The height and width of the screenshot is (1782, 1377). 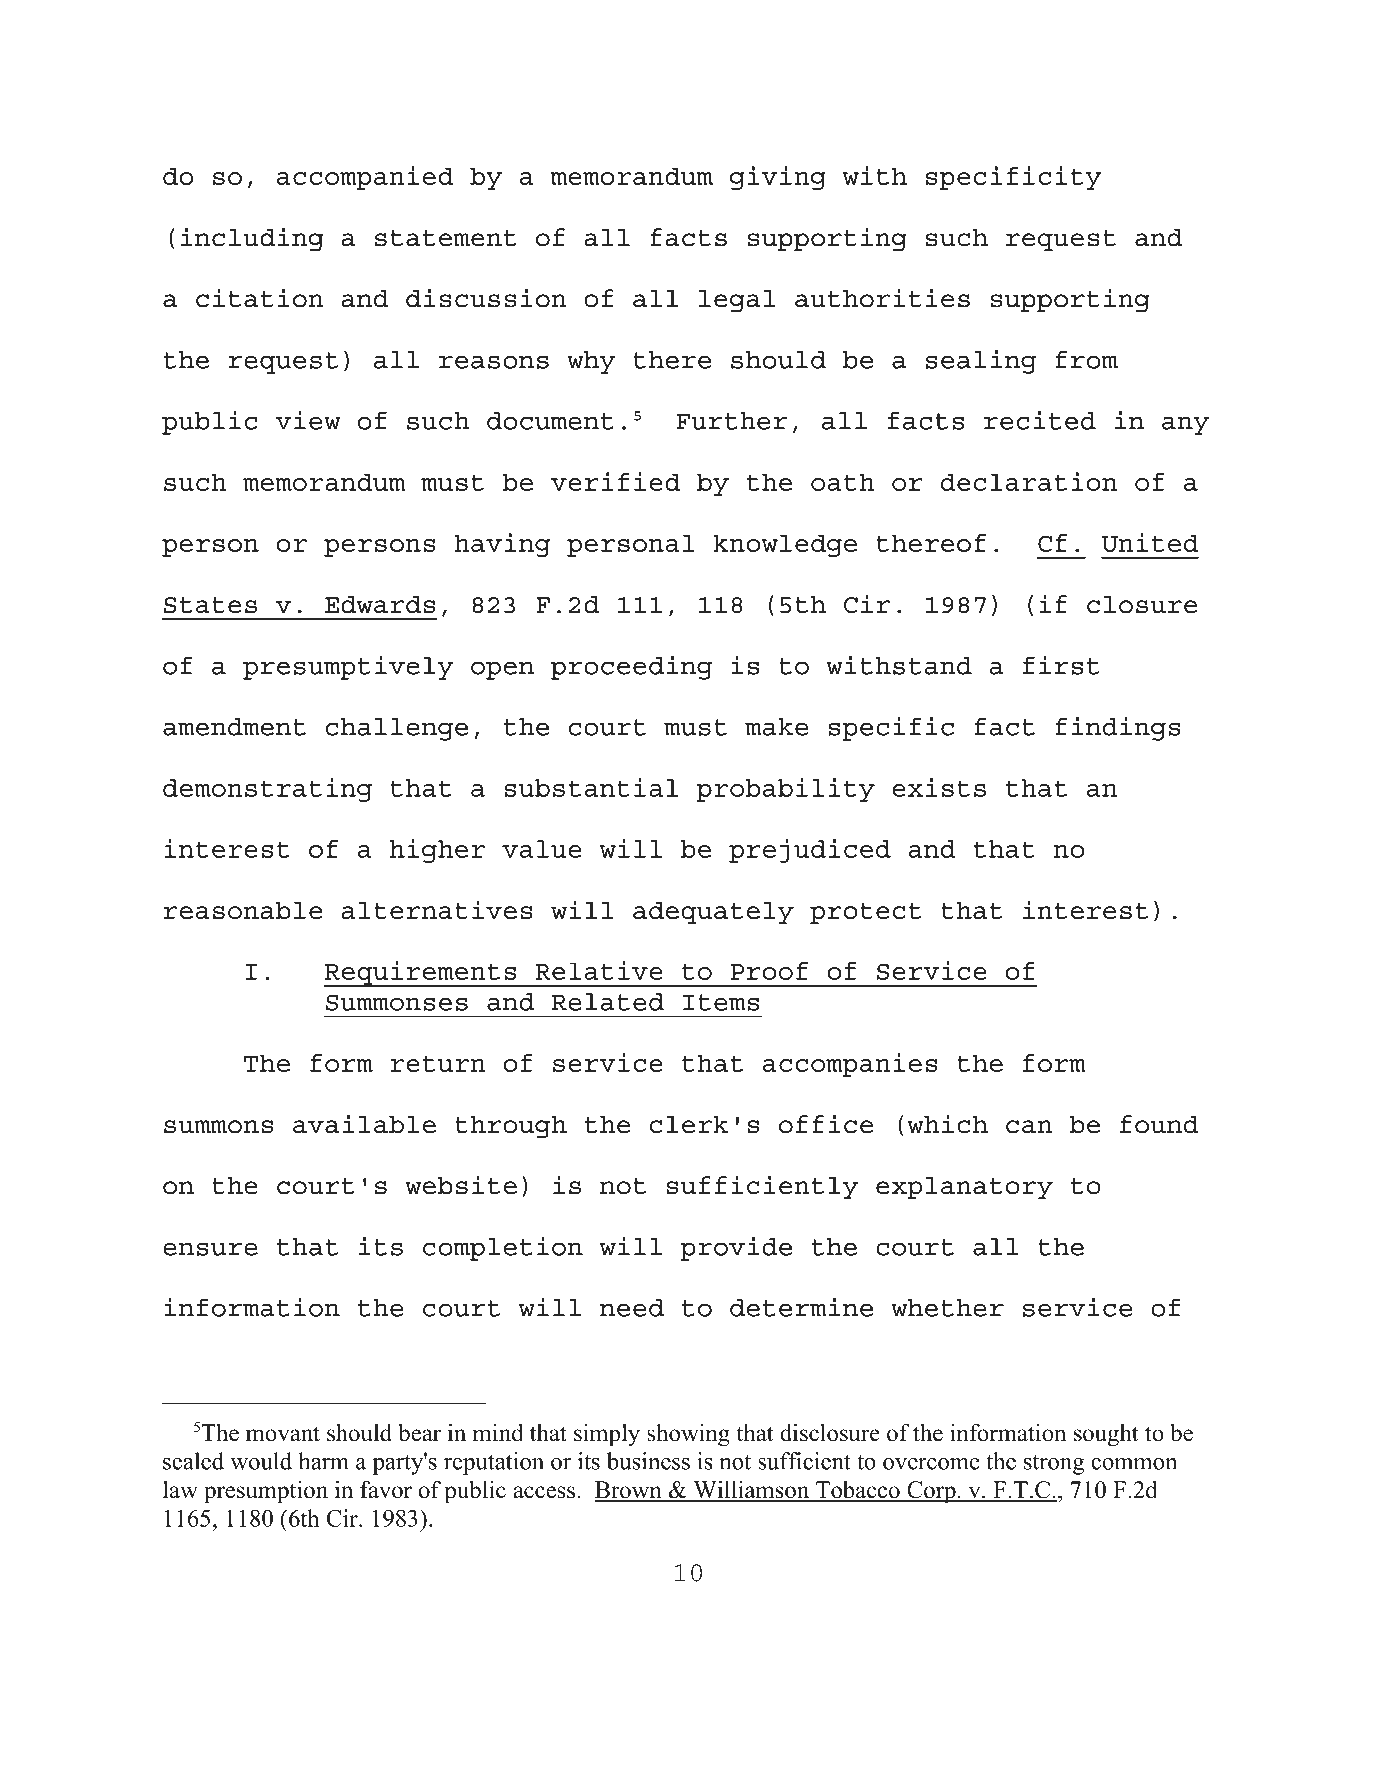 I want to click on strong, so click(x=1054, y=1465).
